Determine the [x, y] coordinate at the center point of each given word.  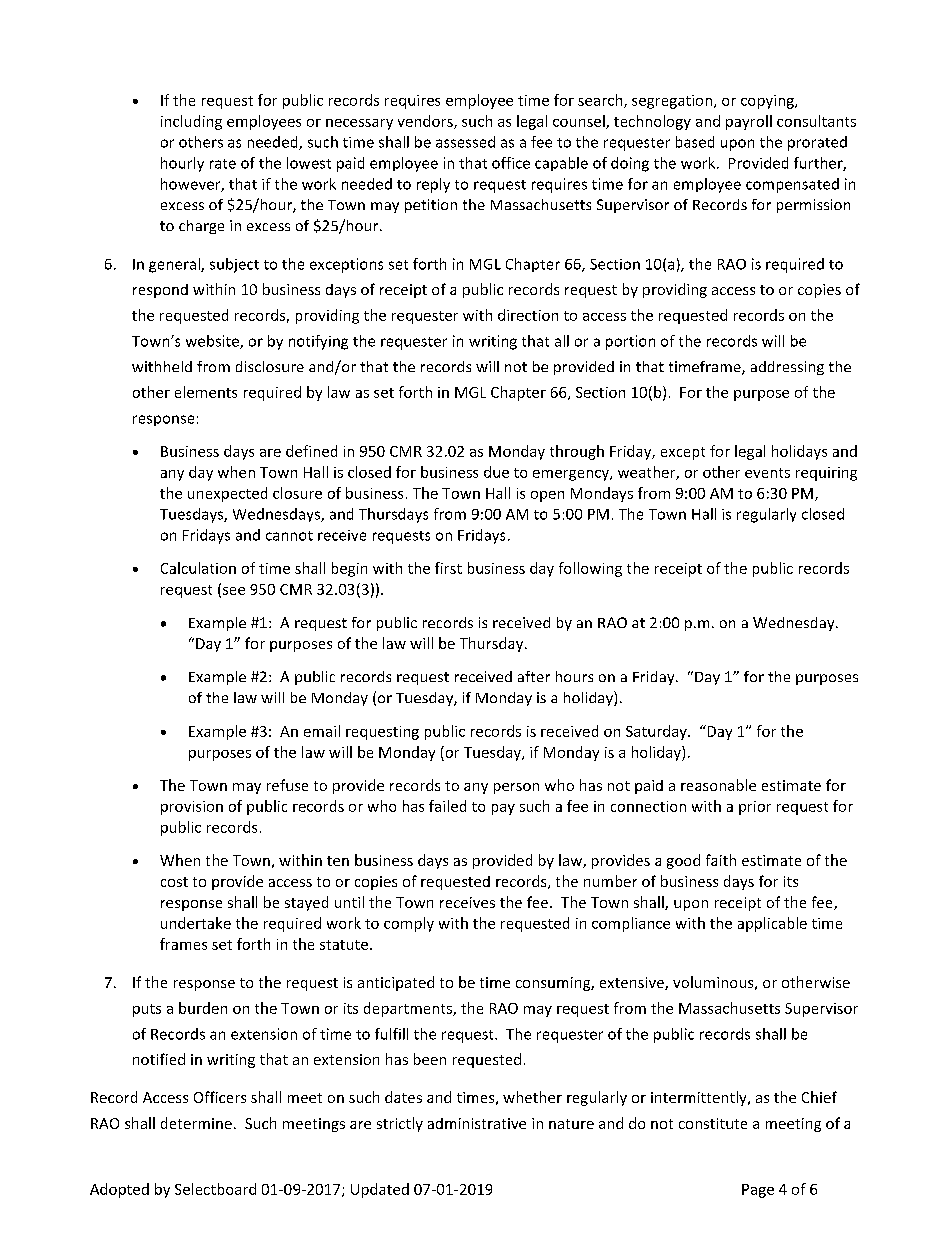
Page [758, 1191]
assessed [465, 142]
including [191, 122]
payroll [749, 122]
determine [196, 1123]
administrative [477, 1123]
